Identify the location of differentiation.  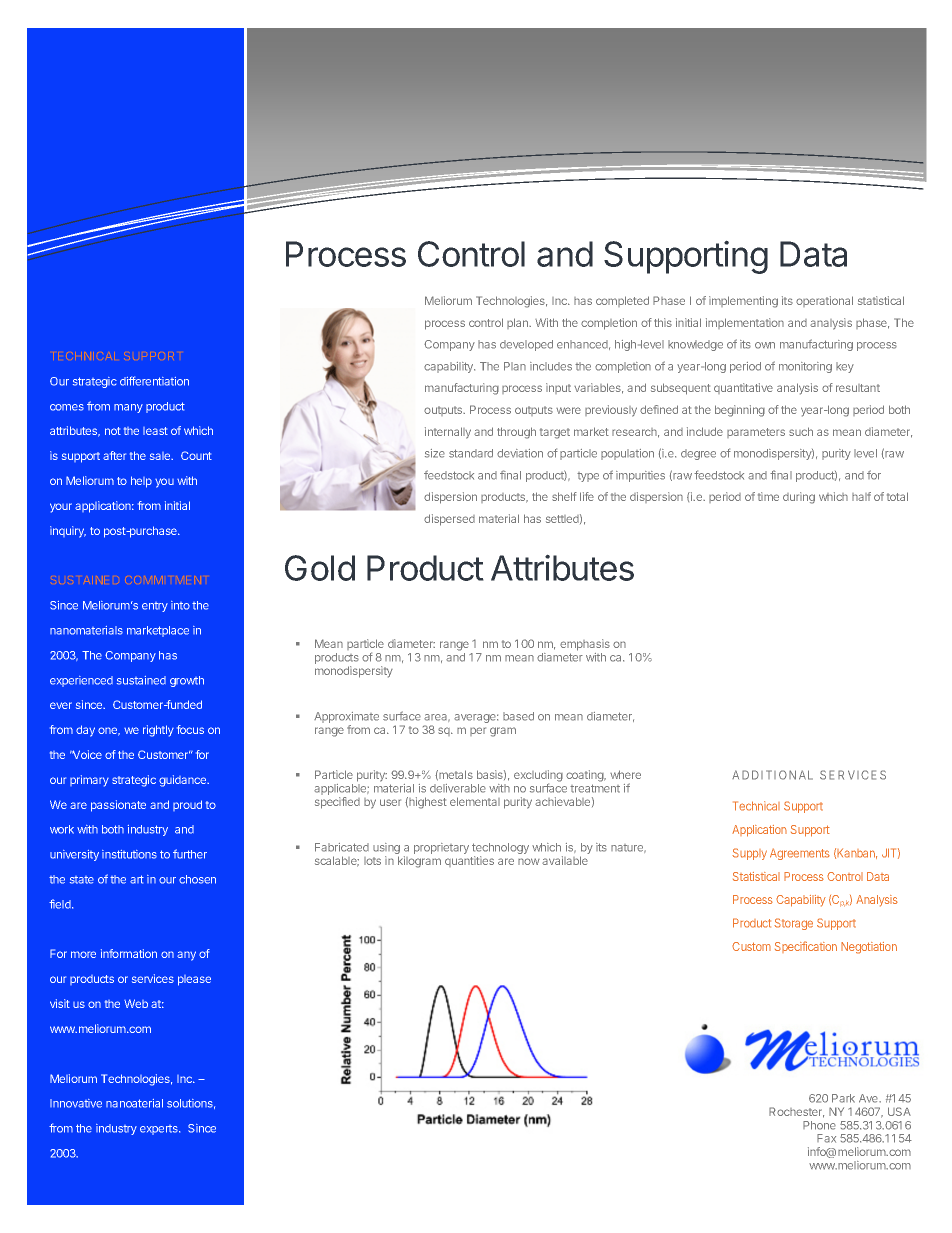
(154, 381).
